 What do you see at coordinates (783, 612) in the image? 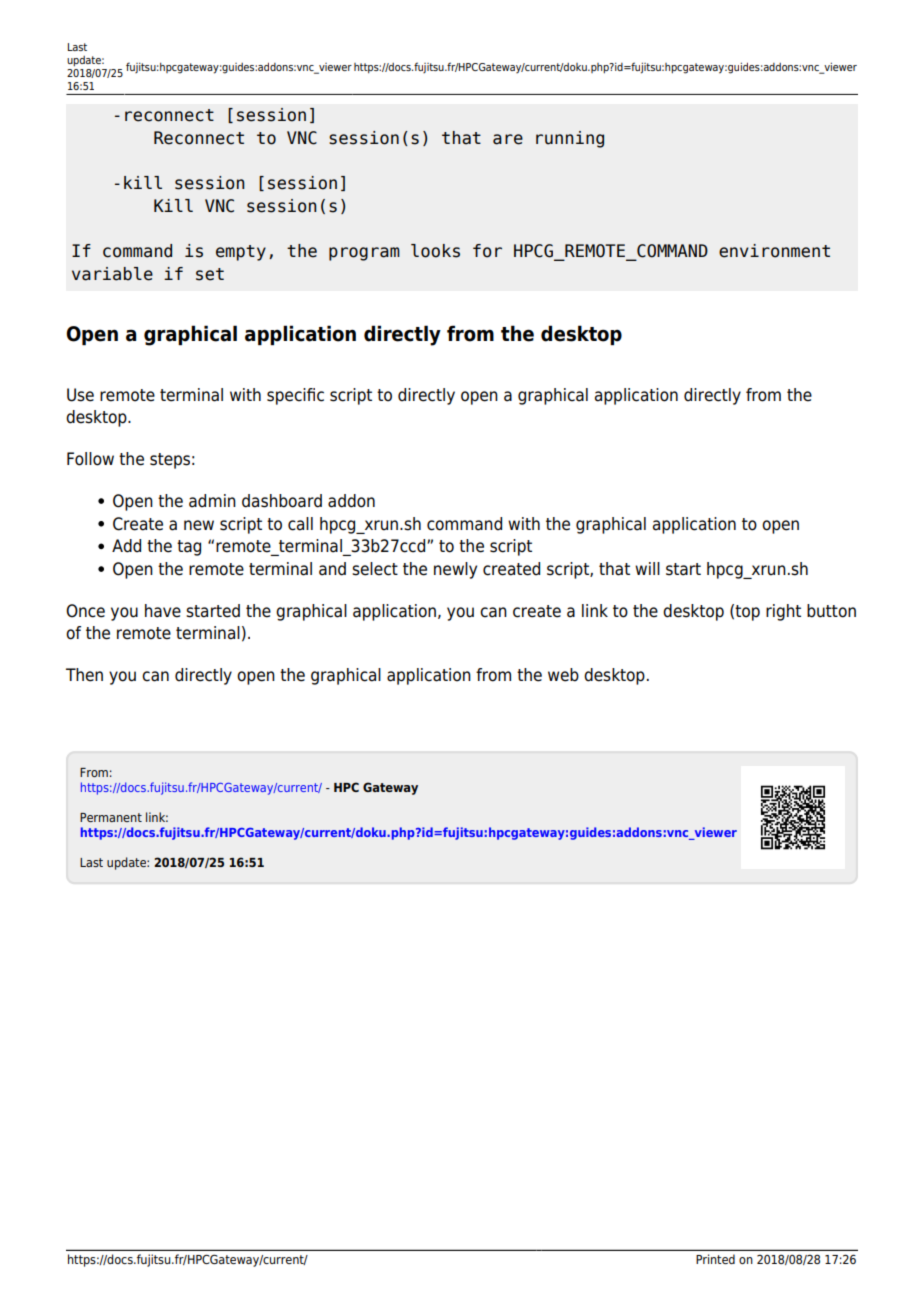
I see `right` at bounding box center [783, 612].
